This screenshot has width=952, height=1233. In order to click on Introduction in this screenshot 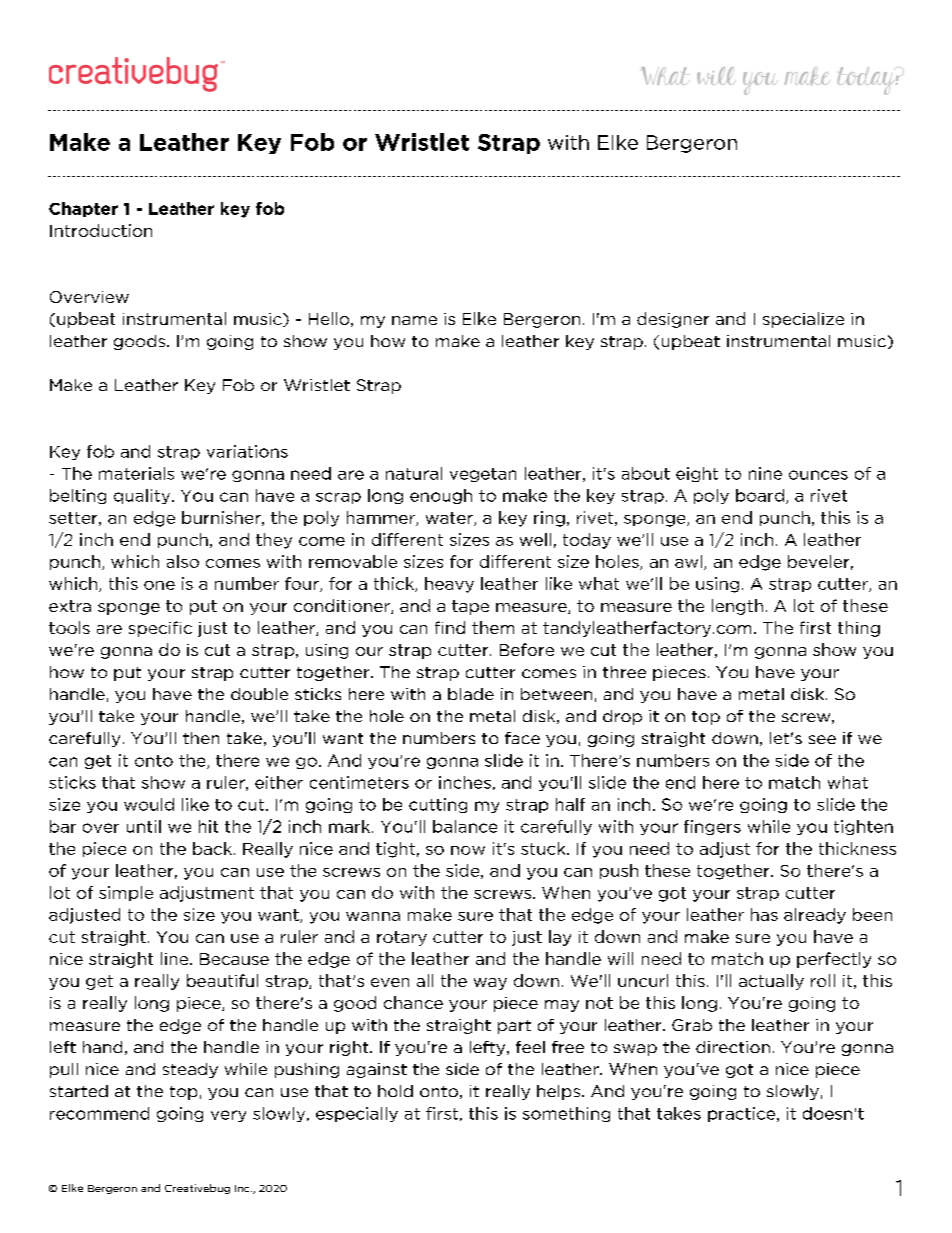, I will do `click(101, 230)`.
